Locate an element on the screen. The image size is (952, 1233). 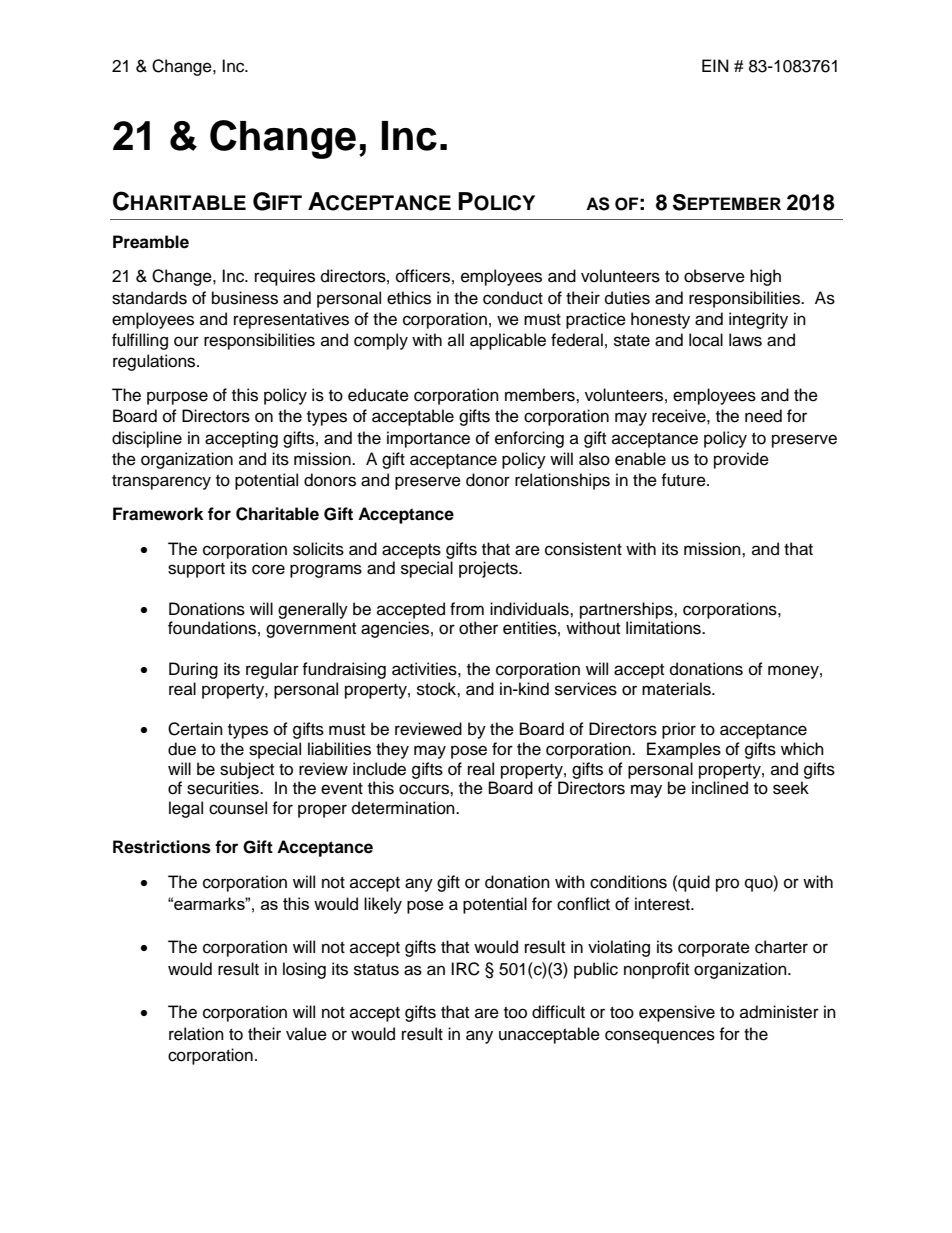
materials is located at coordinates (677, 689).
